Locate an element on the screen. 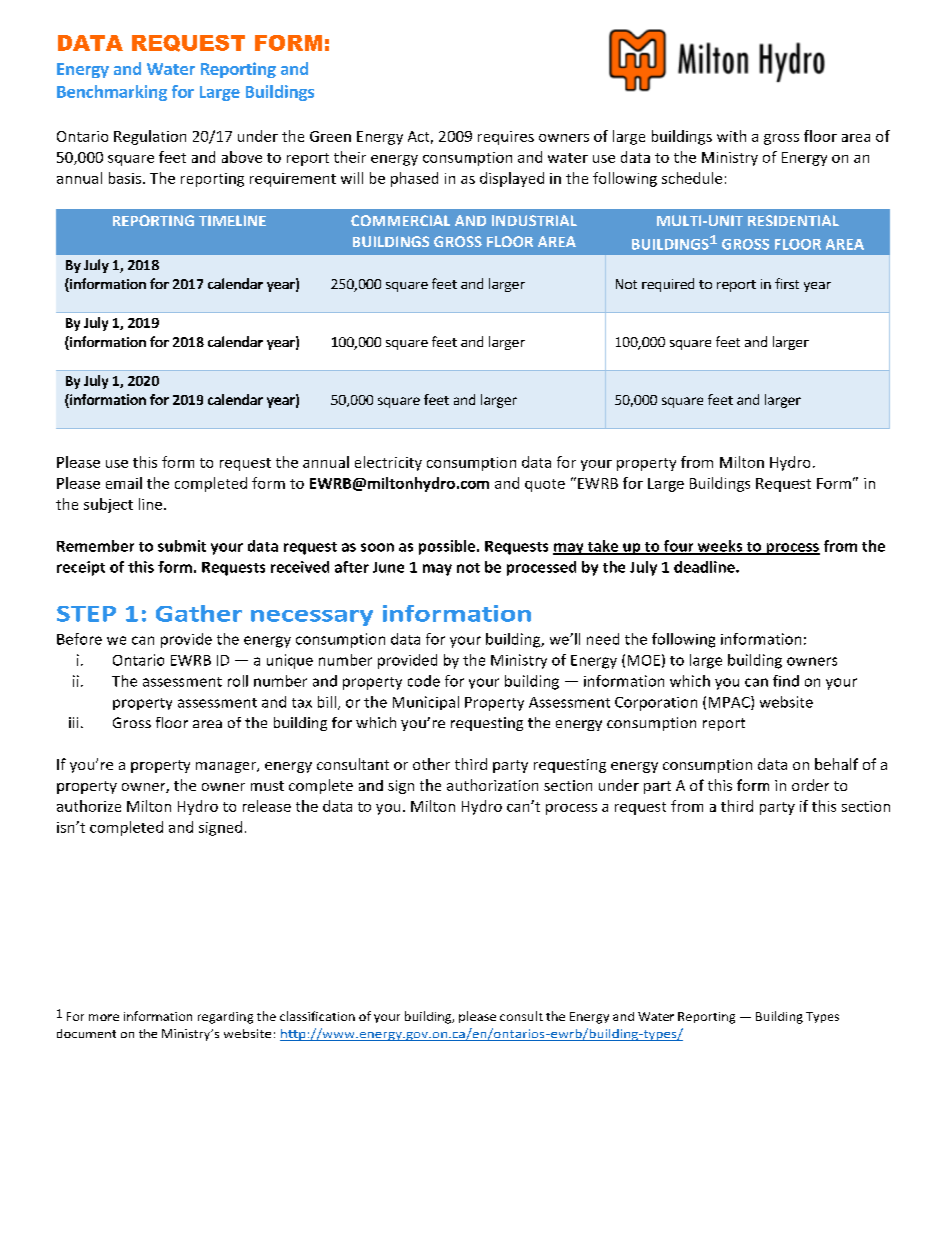 This screenshot has height=1233, width=952. regarding is located at coordinates (225, 1018).
